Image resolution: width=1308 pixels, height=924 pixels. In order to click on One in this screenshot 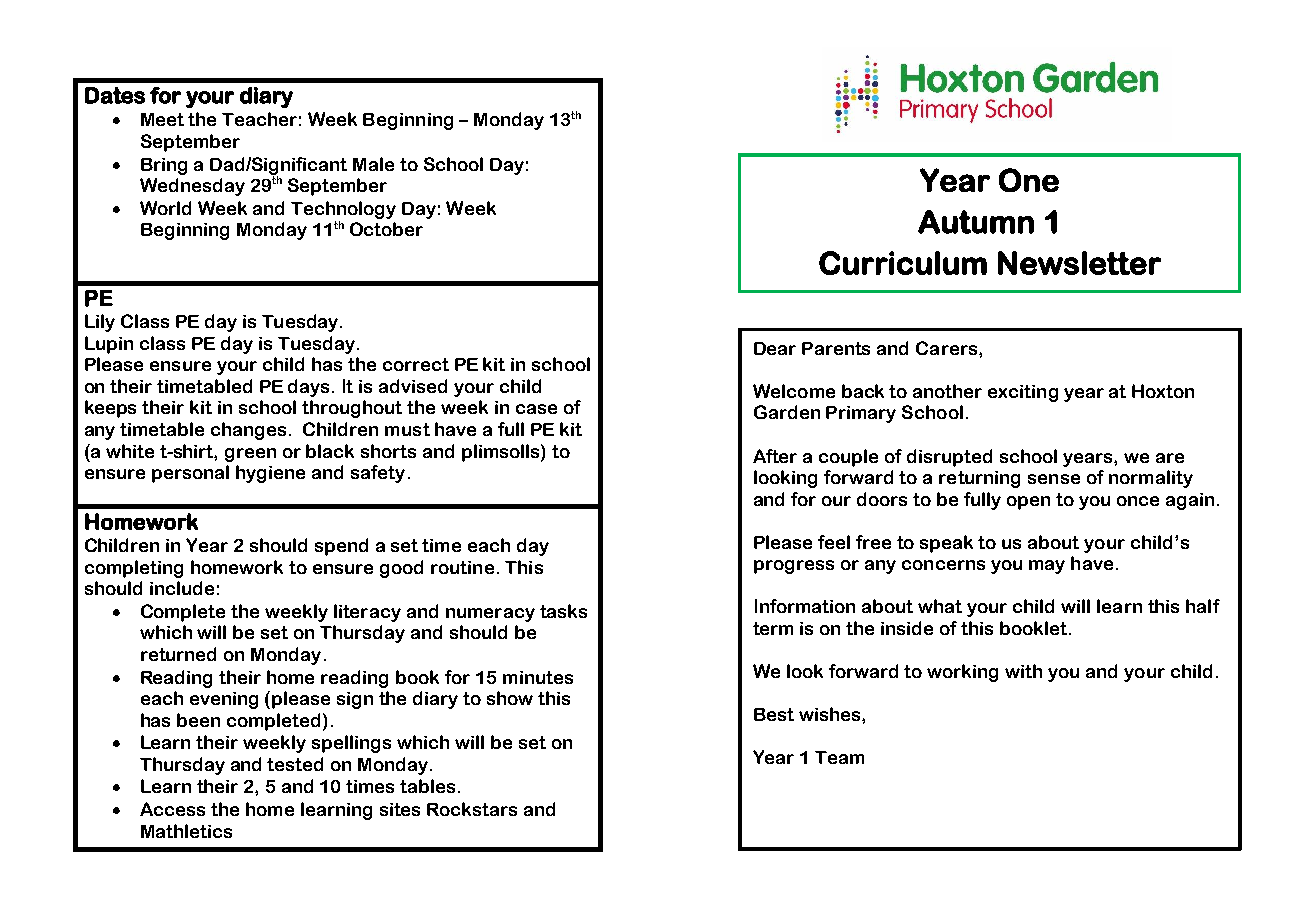, I will do `click(1029, 180)`.
